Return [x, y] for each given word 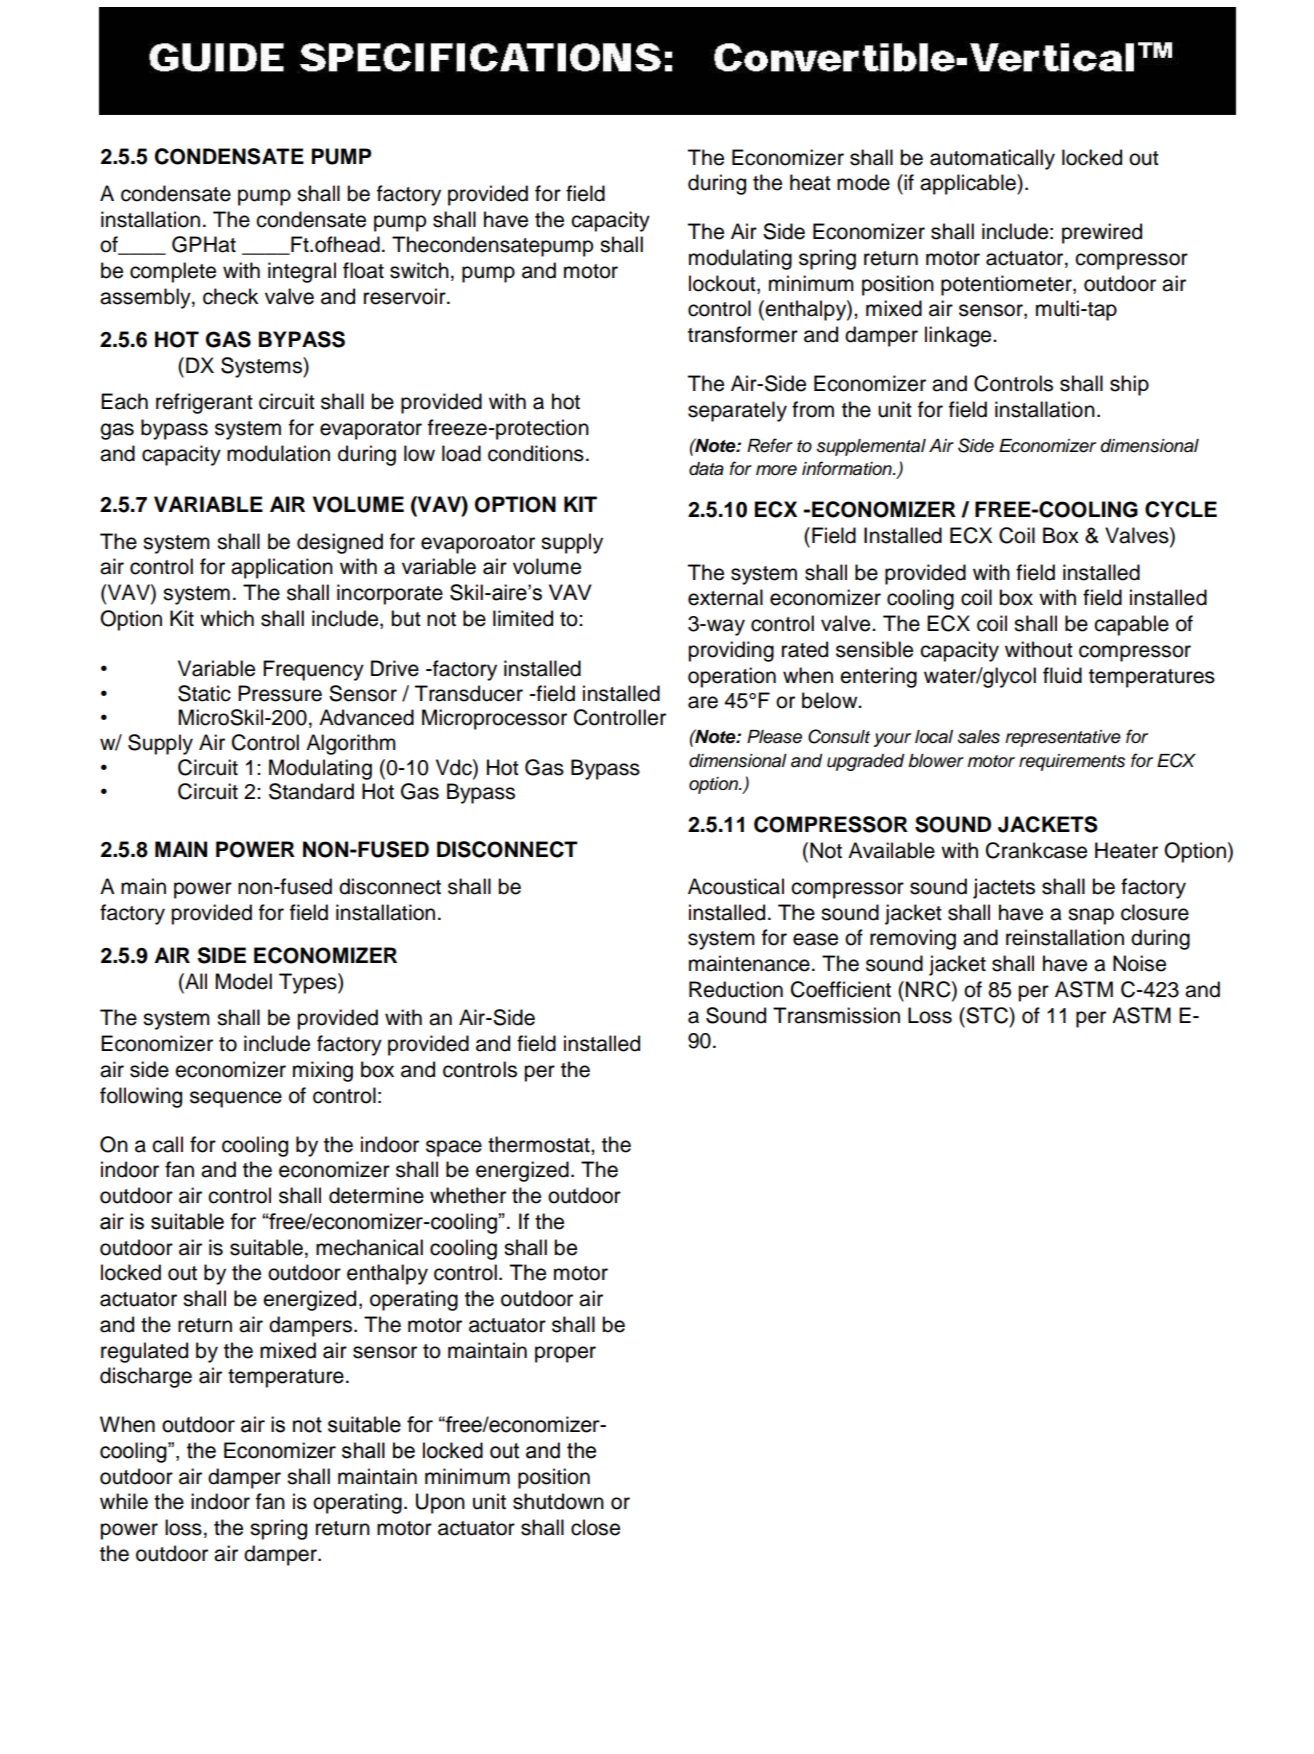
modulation [278, 453]
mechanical [369, 1247]
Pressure [280, 693]
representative [1063, 738]
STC [987, 1015]
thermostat [540, 1144]
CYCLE [1181, 509]
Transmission [836, 1015]
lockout [723, 283]
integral [302, 272]
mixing [323, 1071]
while [124, 1501]
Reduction [736, 989]
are [703, 702]
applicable [969, 184]
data [706, 469]
